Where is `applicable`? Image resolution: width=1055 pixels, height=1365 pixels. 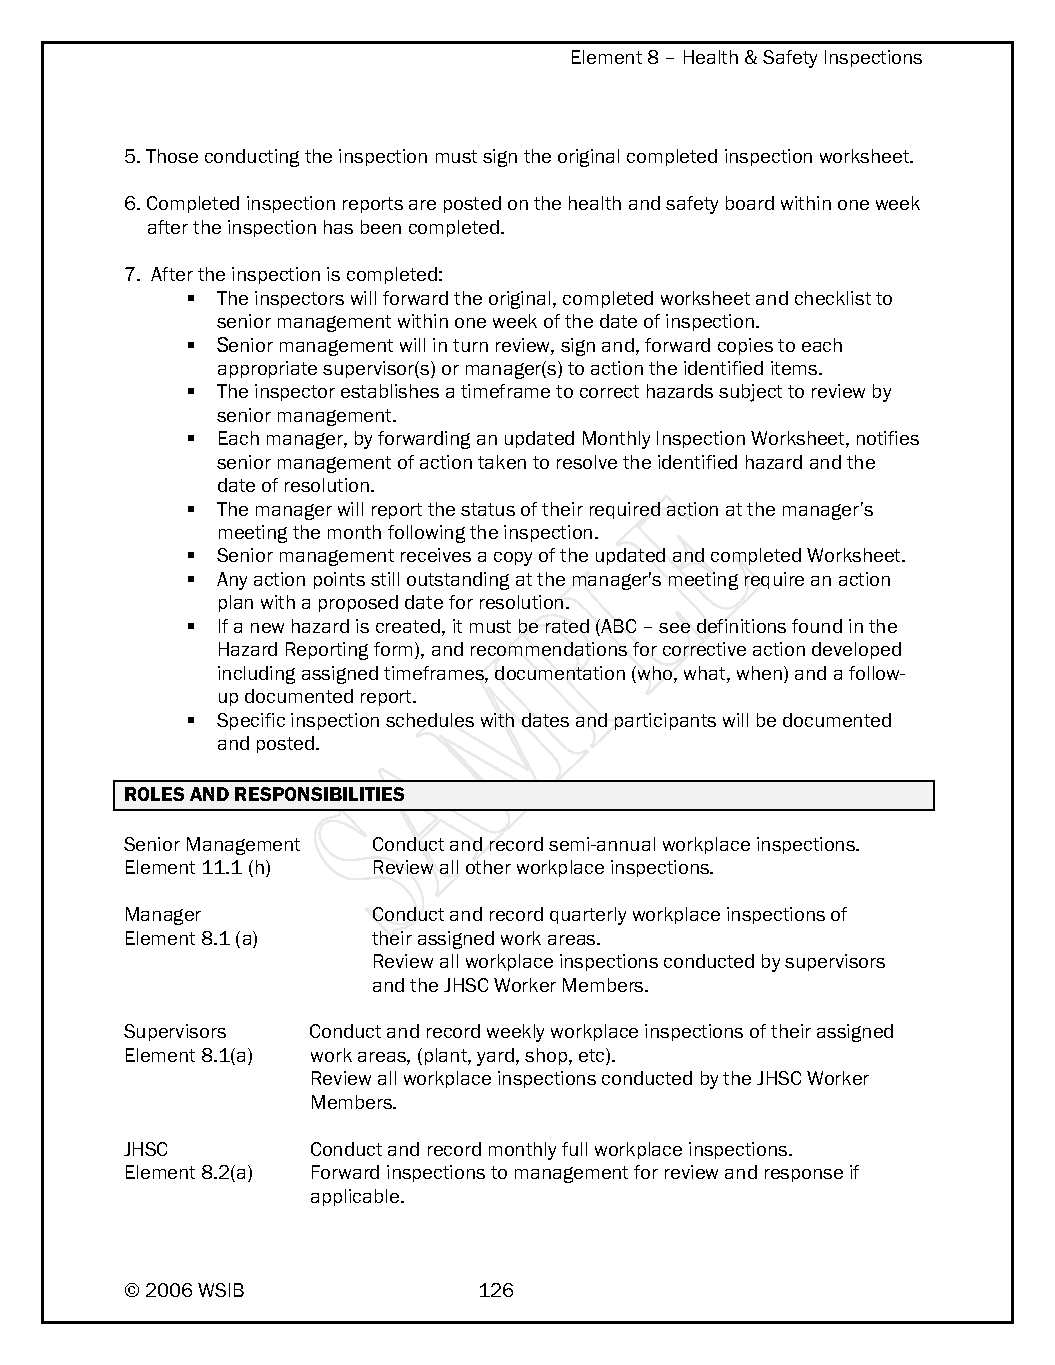
applicable is located at coordinates (356, 1197).
